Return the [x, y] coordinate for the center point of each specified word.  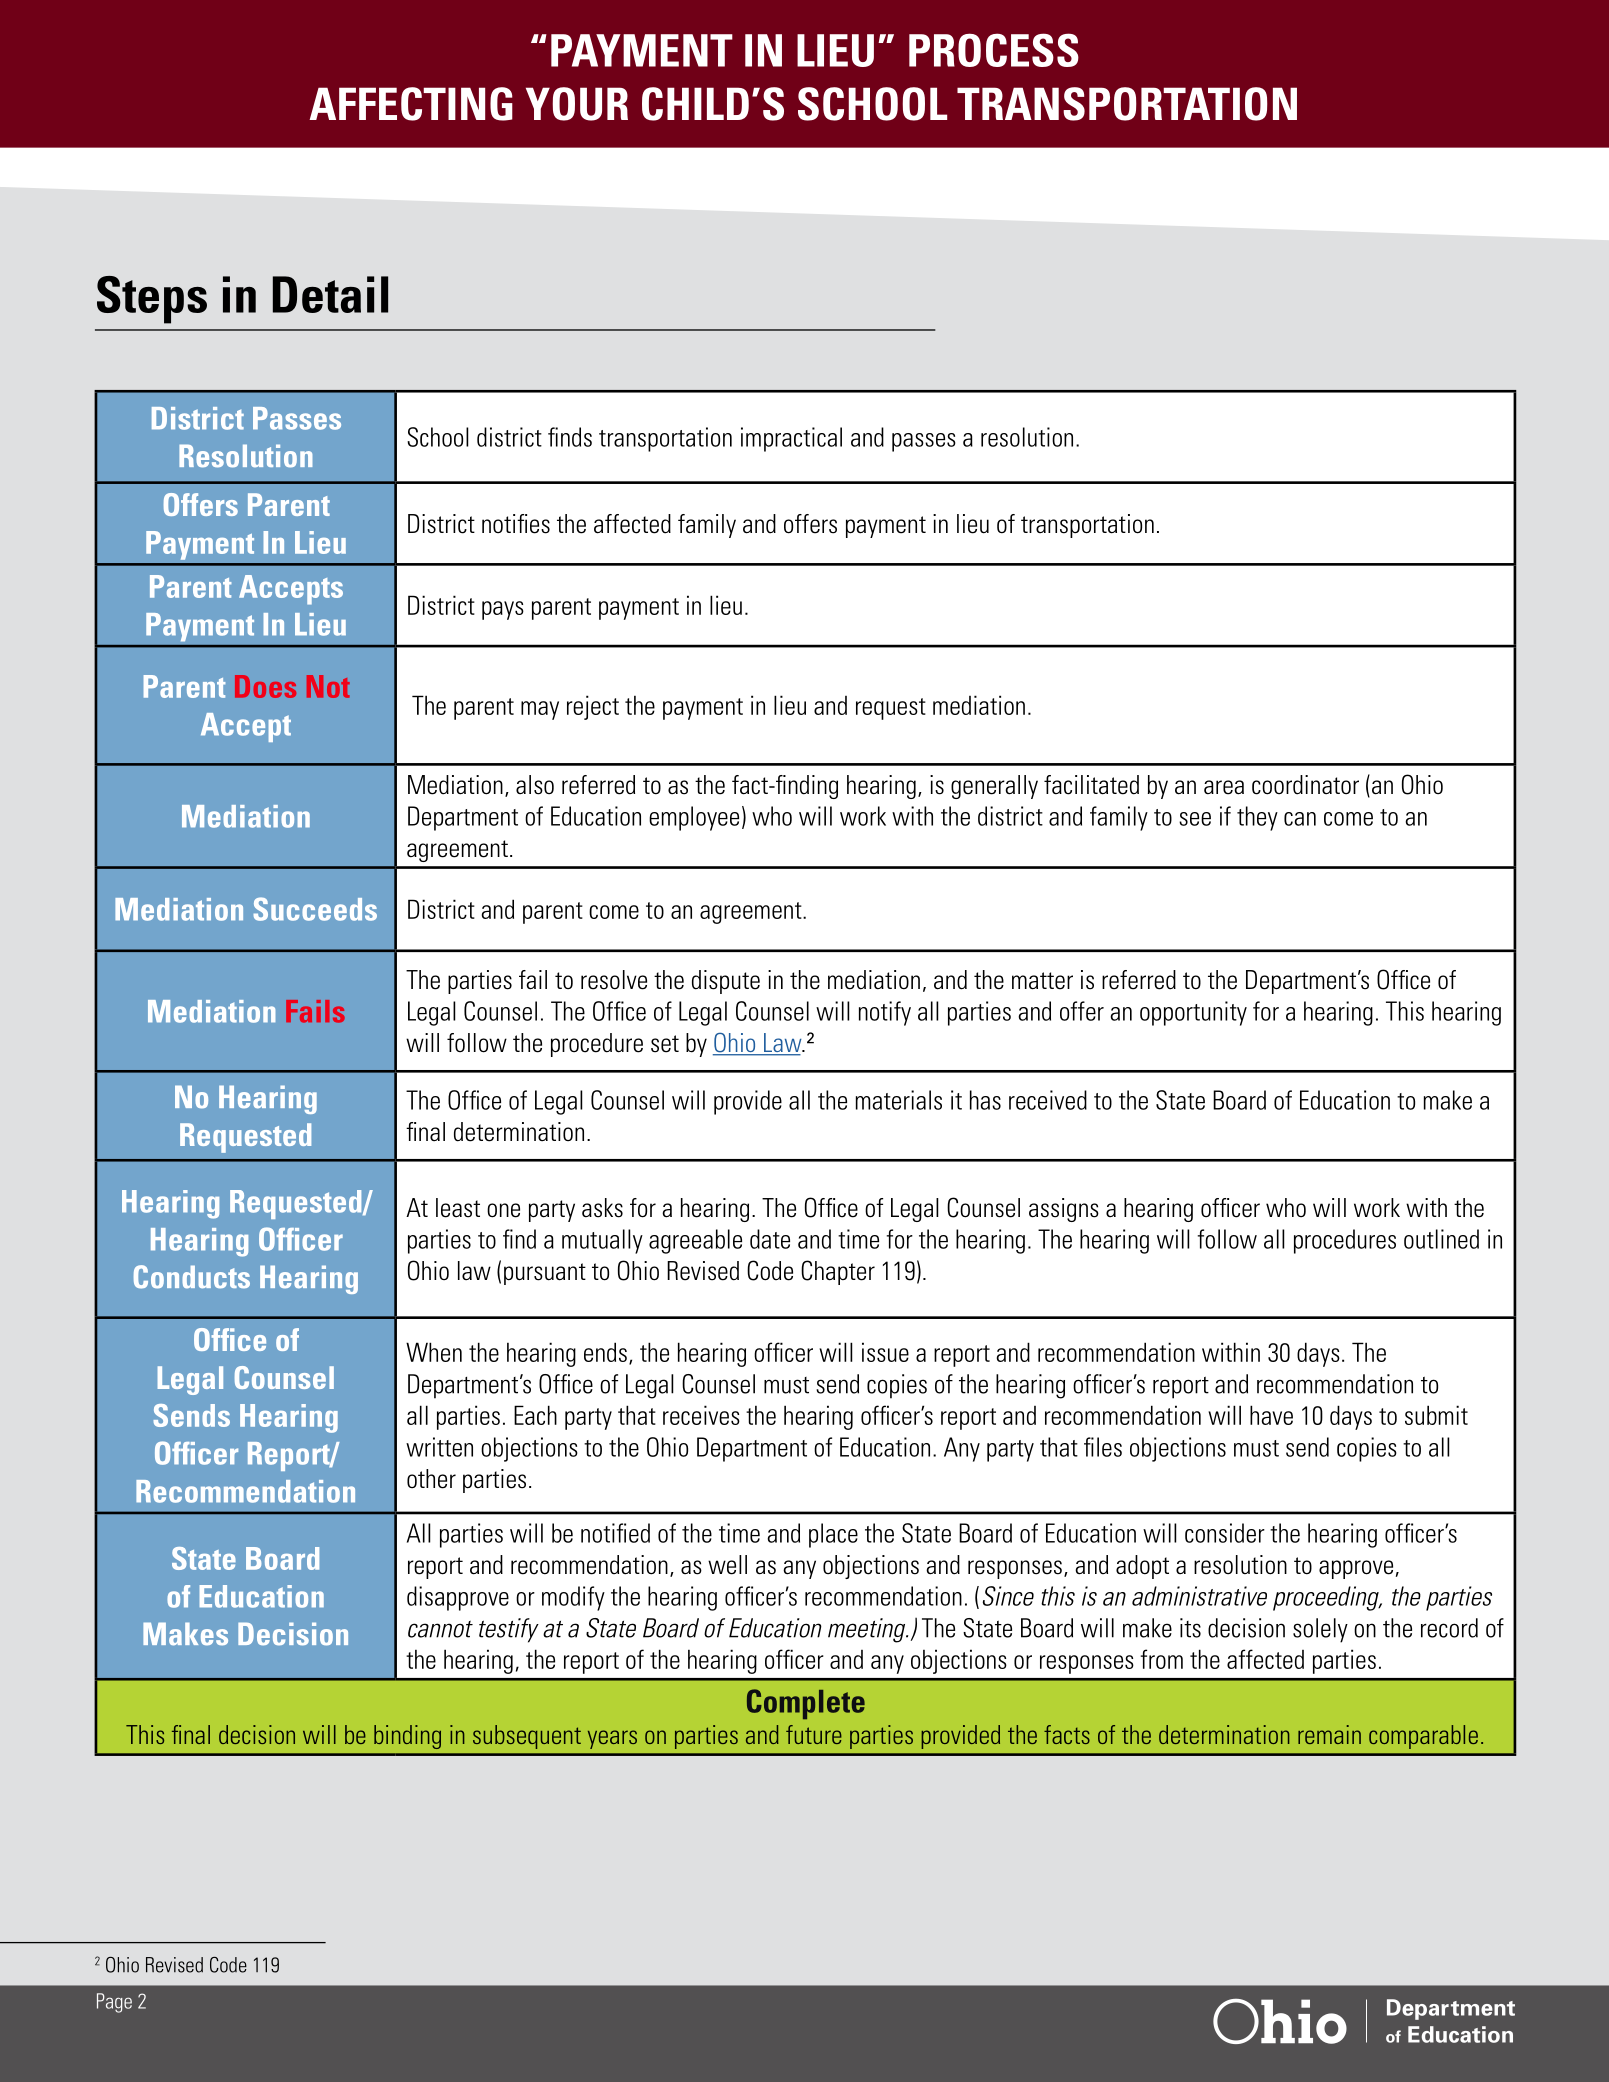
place [833, 1535]
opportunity [1193, 1013]
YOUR [577, 104]
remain [1329, 1734]
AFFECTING [411, 104]
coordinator [1305, 785]
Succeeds [315, 909]
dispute [726, 982]
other [431, 1479]
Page [114, 2003]
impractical [791, 439]
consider [1225, 1533]
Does [265, 686]
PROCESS [994, 50]
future [814, 1734]
